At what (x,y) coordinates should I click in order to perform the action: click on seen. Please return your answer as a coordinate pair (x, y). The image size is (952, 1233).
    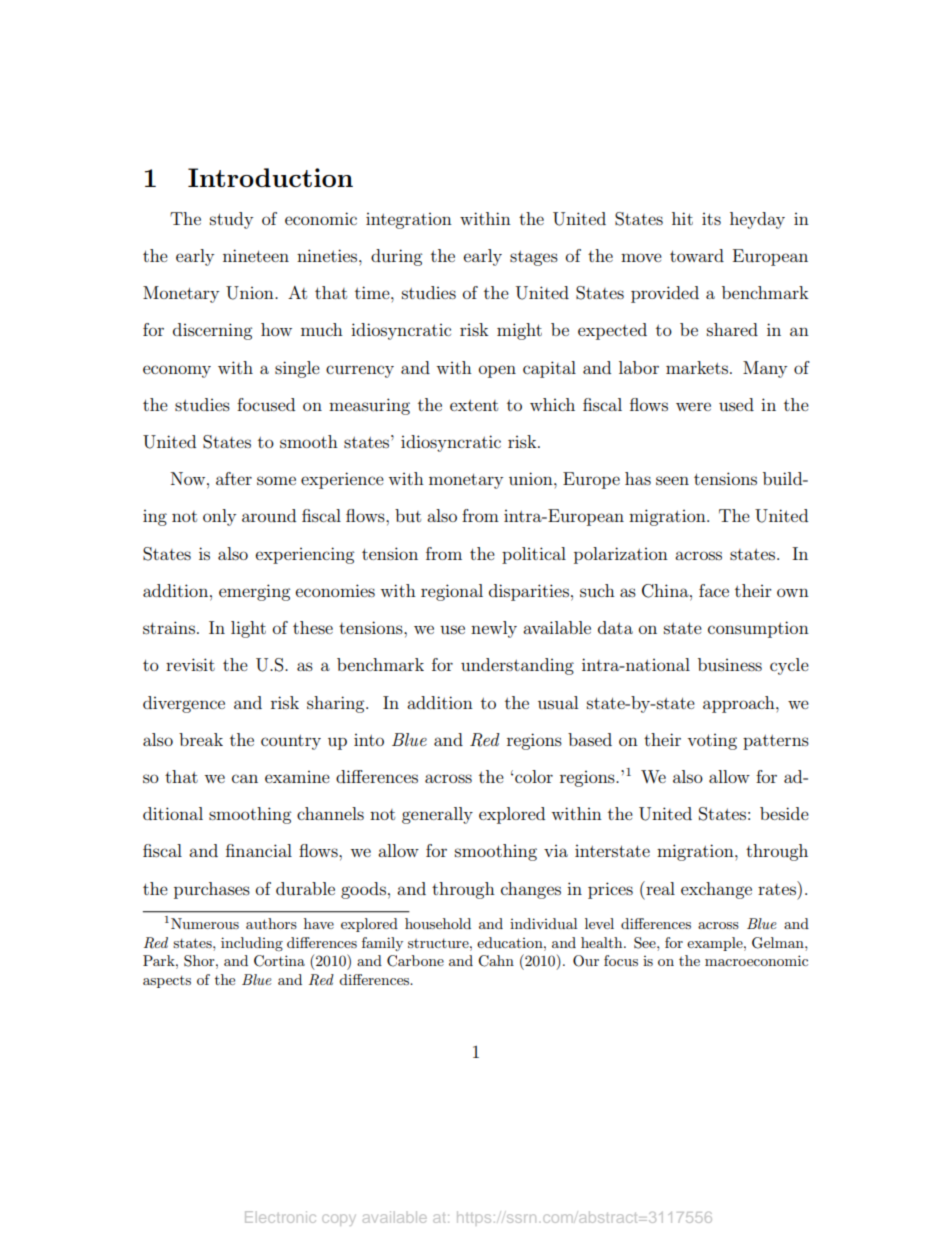
    Looking at the image, I should click on (672, 480).
